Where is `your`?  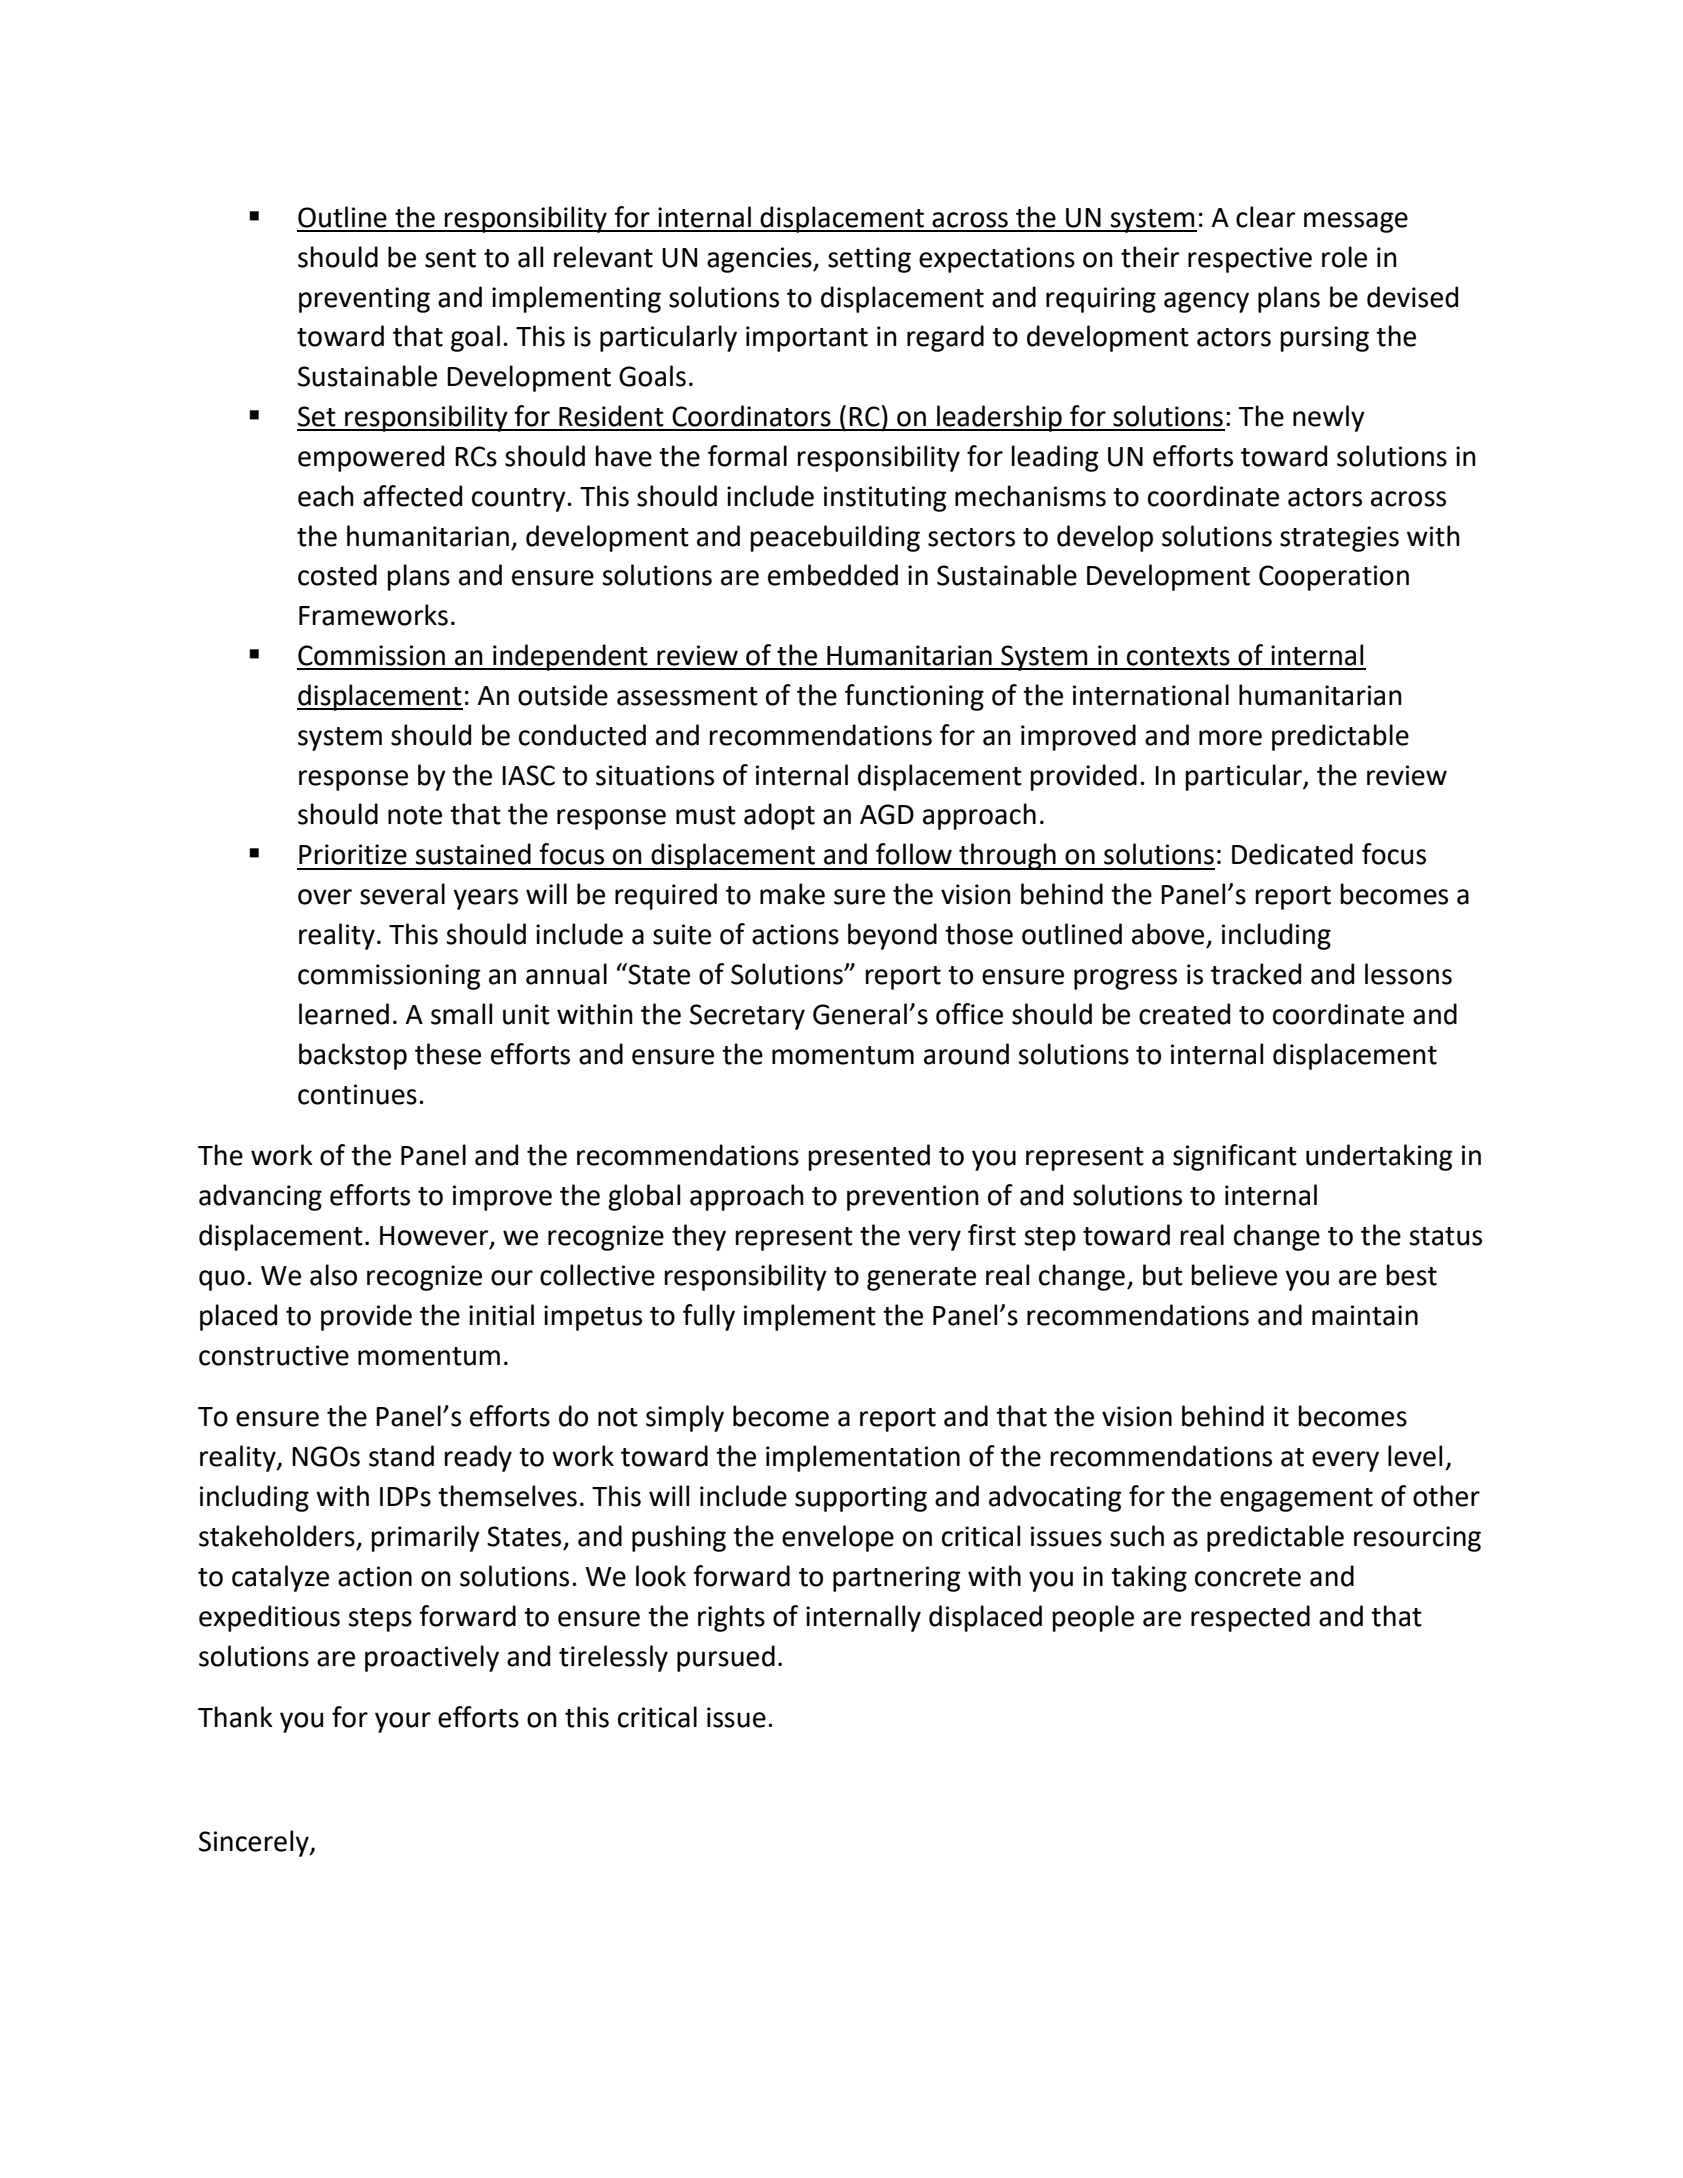
your is located at coordinates (403, 1722).
